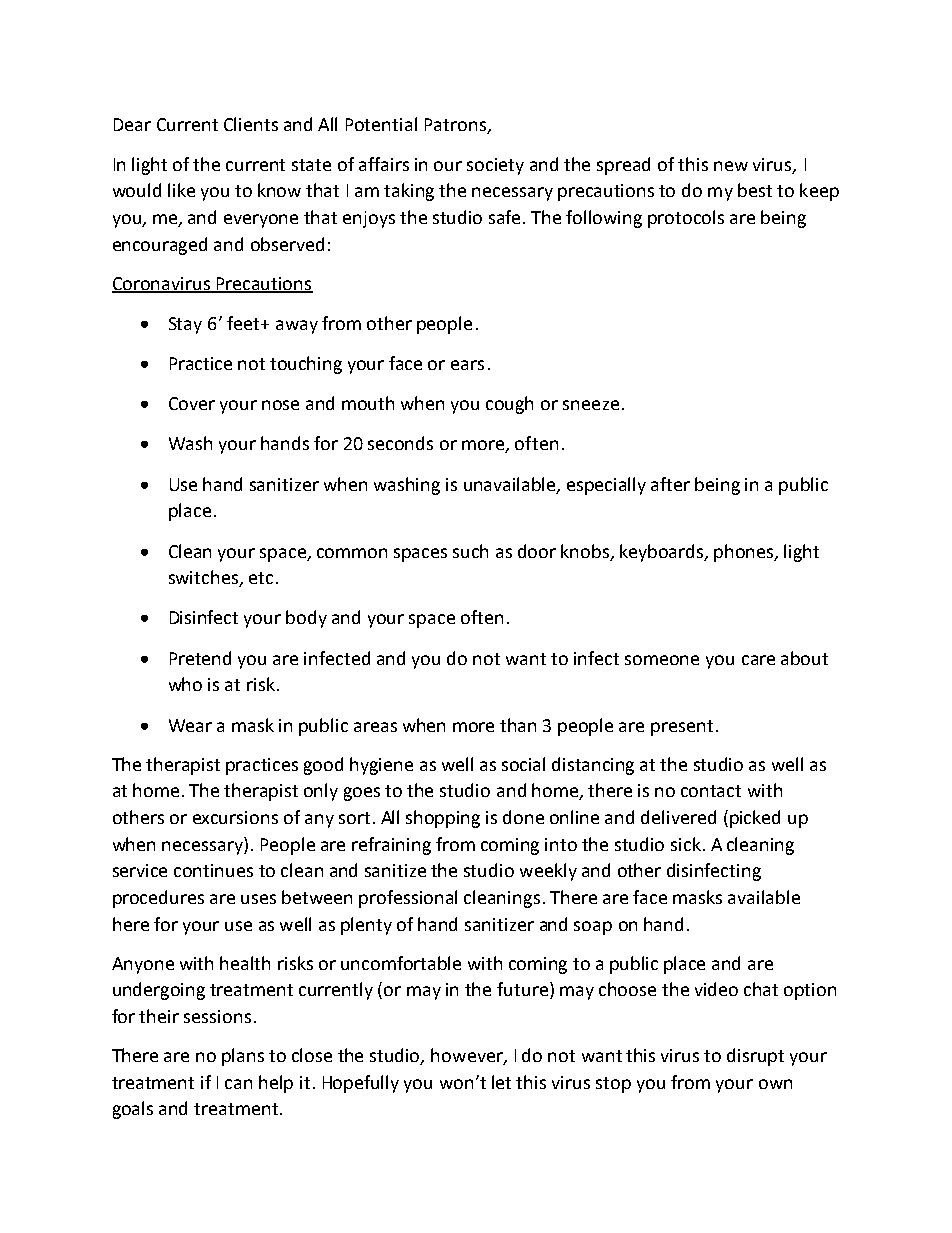 Image resolution: width=952 pixels, height=1233 pixels. Describe the element at coordinates (731, 166) in the screenshot. I see `new` at that location.
